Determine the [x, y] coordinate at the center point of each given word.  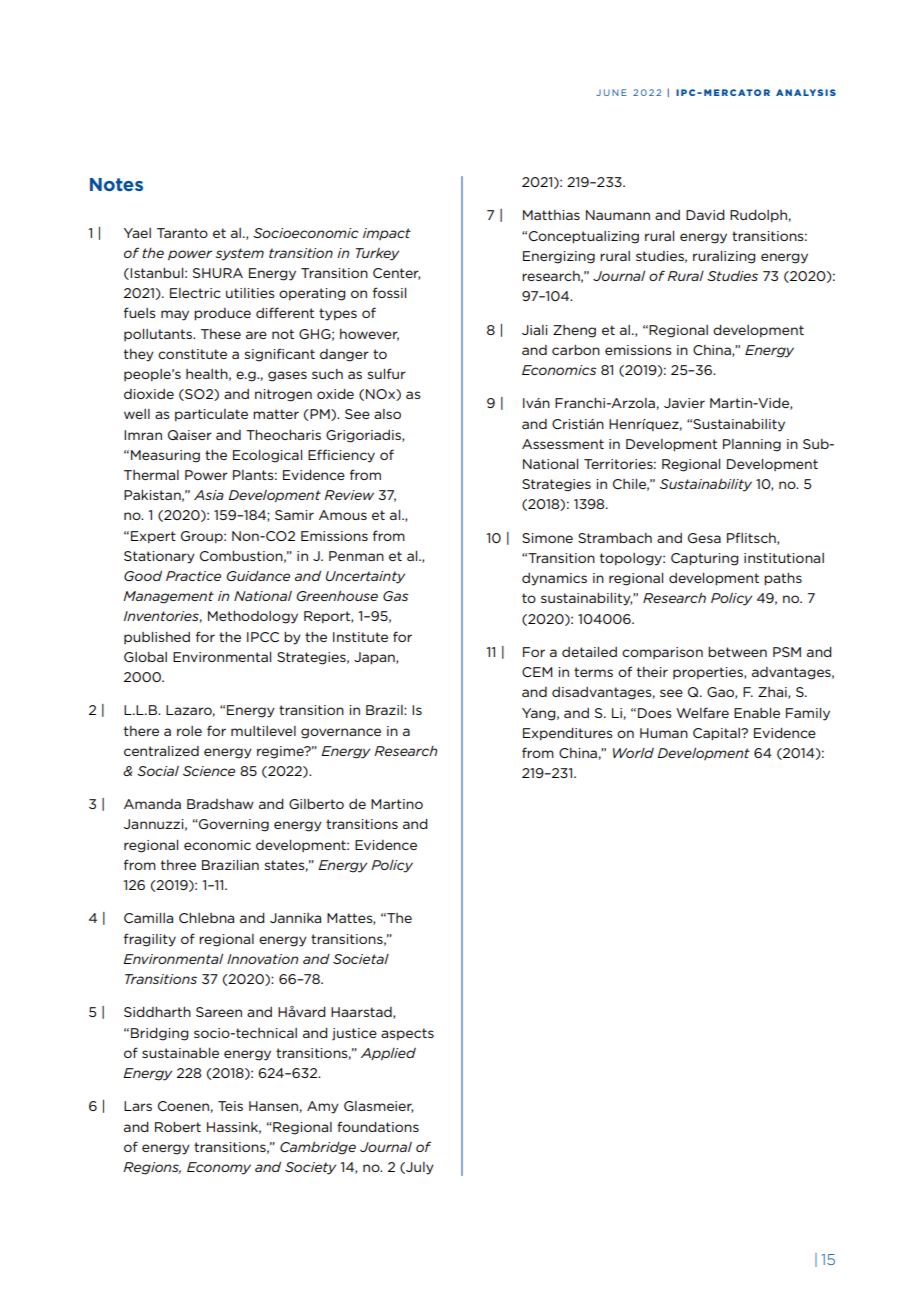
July [419, 1168]
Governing [233, 825]
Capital [717, 734]
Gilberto [316, 804]
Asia [209, 495]
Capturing [705, 559]
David [705, 215]
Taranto [182, 233]
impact [387, 234]
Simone [547, 538]
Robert [178, 1127]
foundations [378, 1126]
